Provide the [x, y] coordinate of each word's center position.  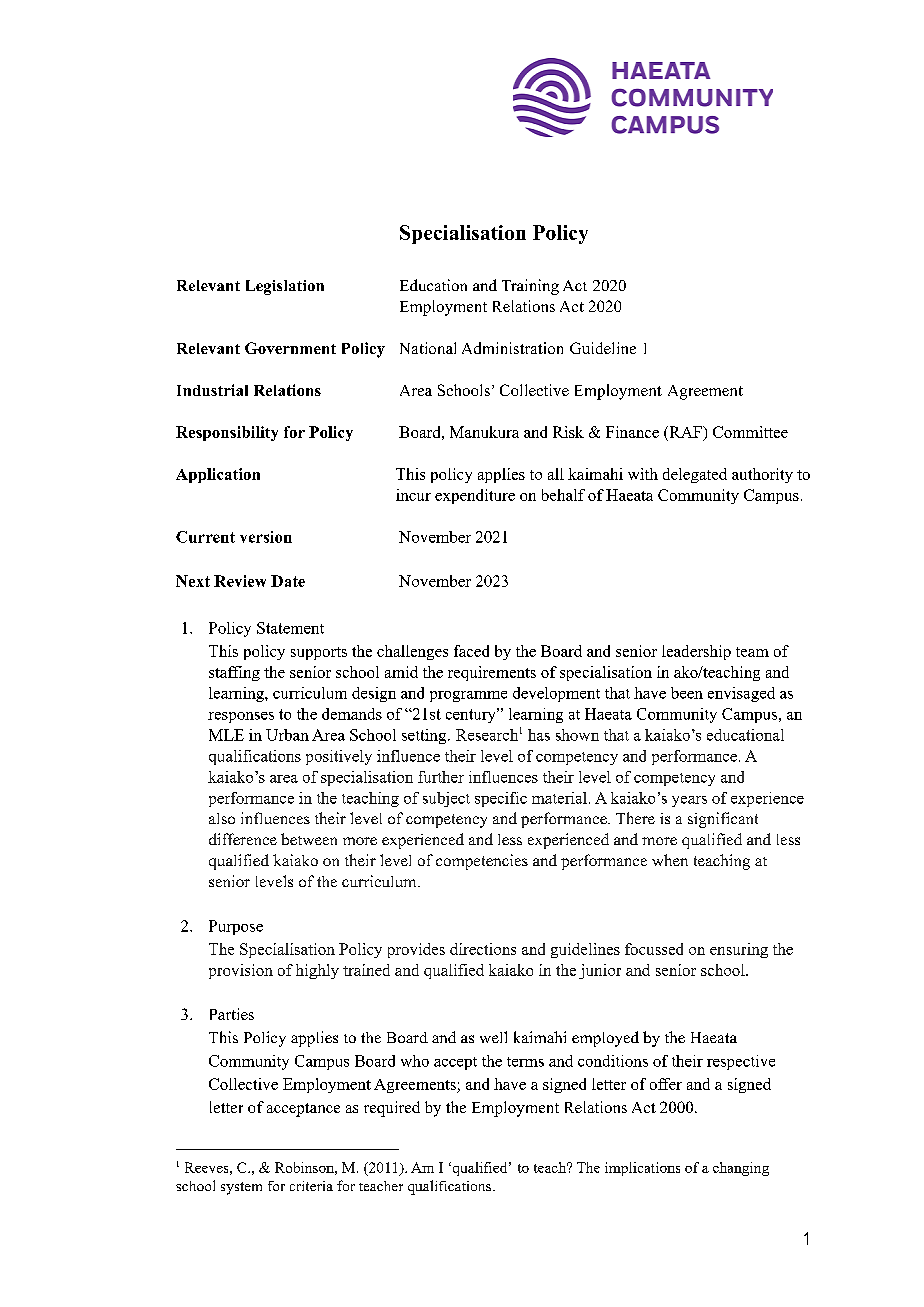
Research [487, 735]
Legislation [285, 287]
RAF [685, 432]
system [241, 1188]
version [266, 537]
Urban [287, 735]
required [392, 1109]
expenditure [475, 496]
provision [241, 971]
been [687, 693]
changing [741, 1169]
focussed [654, 949]
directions [483, 949]
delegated [695, 475]
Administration [512, 348]
